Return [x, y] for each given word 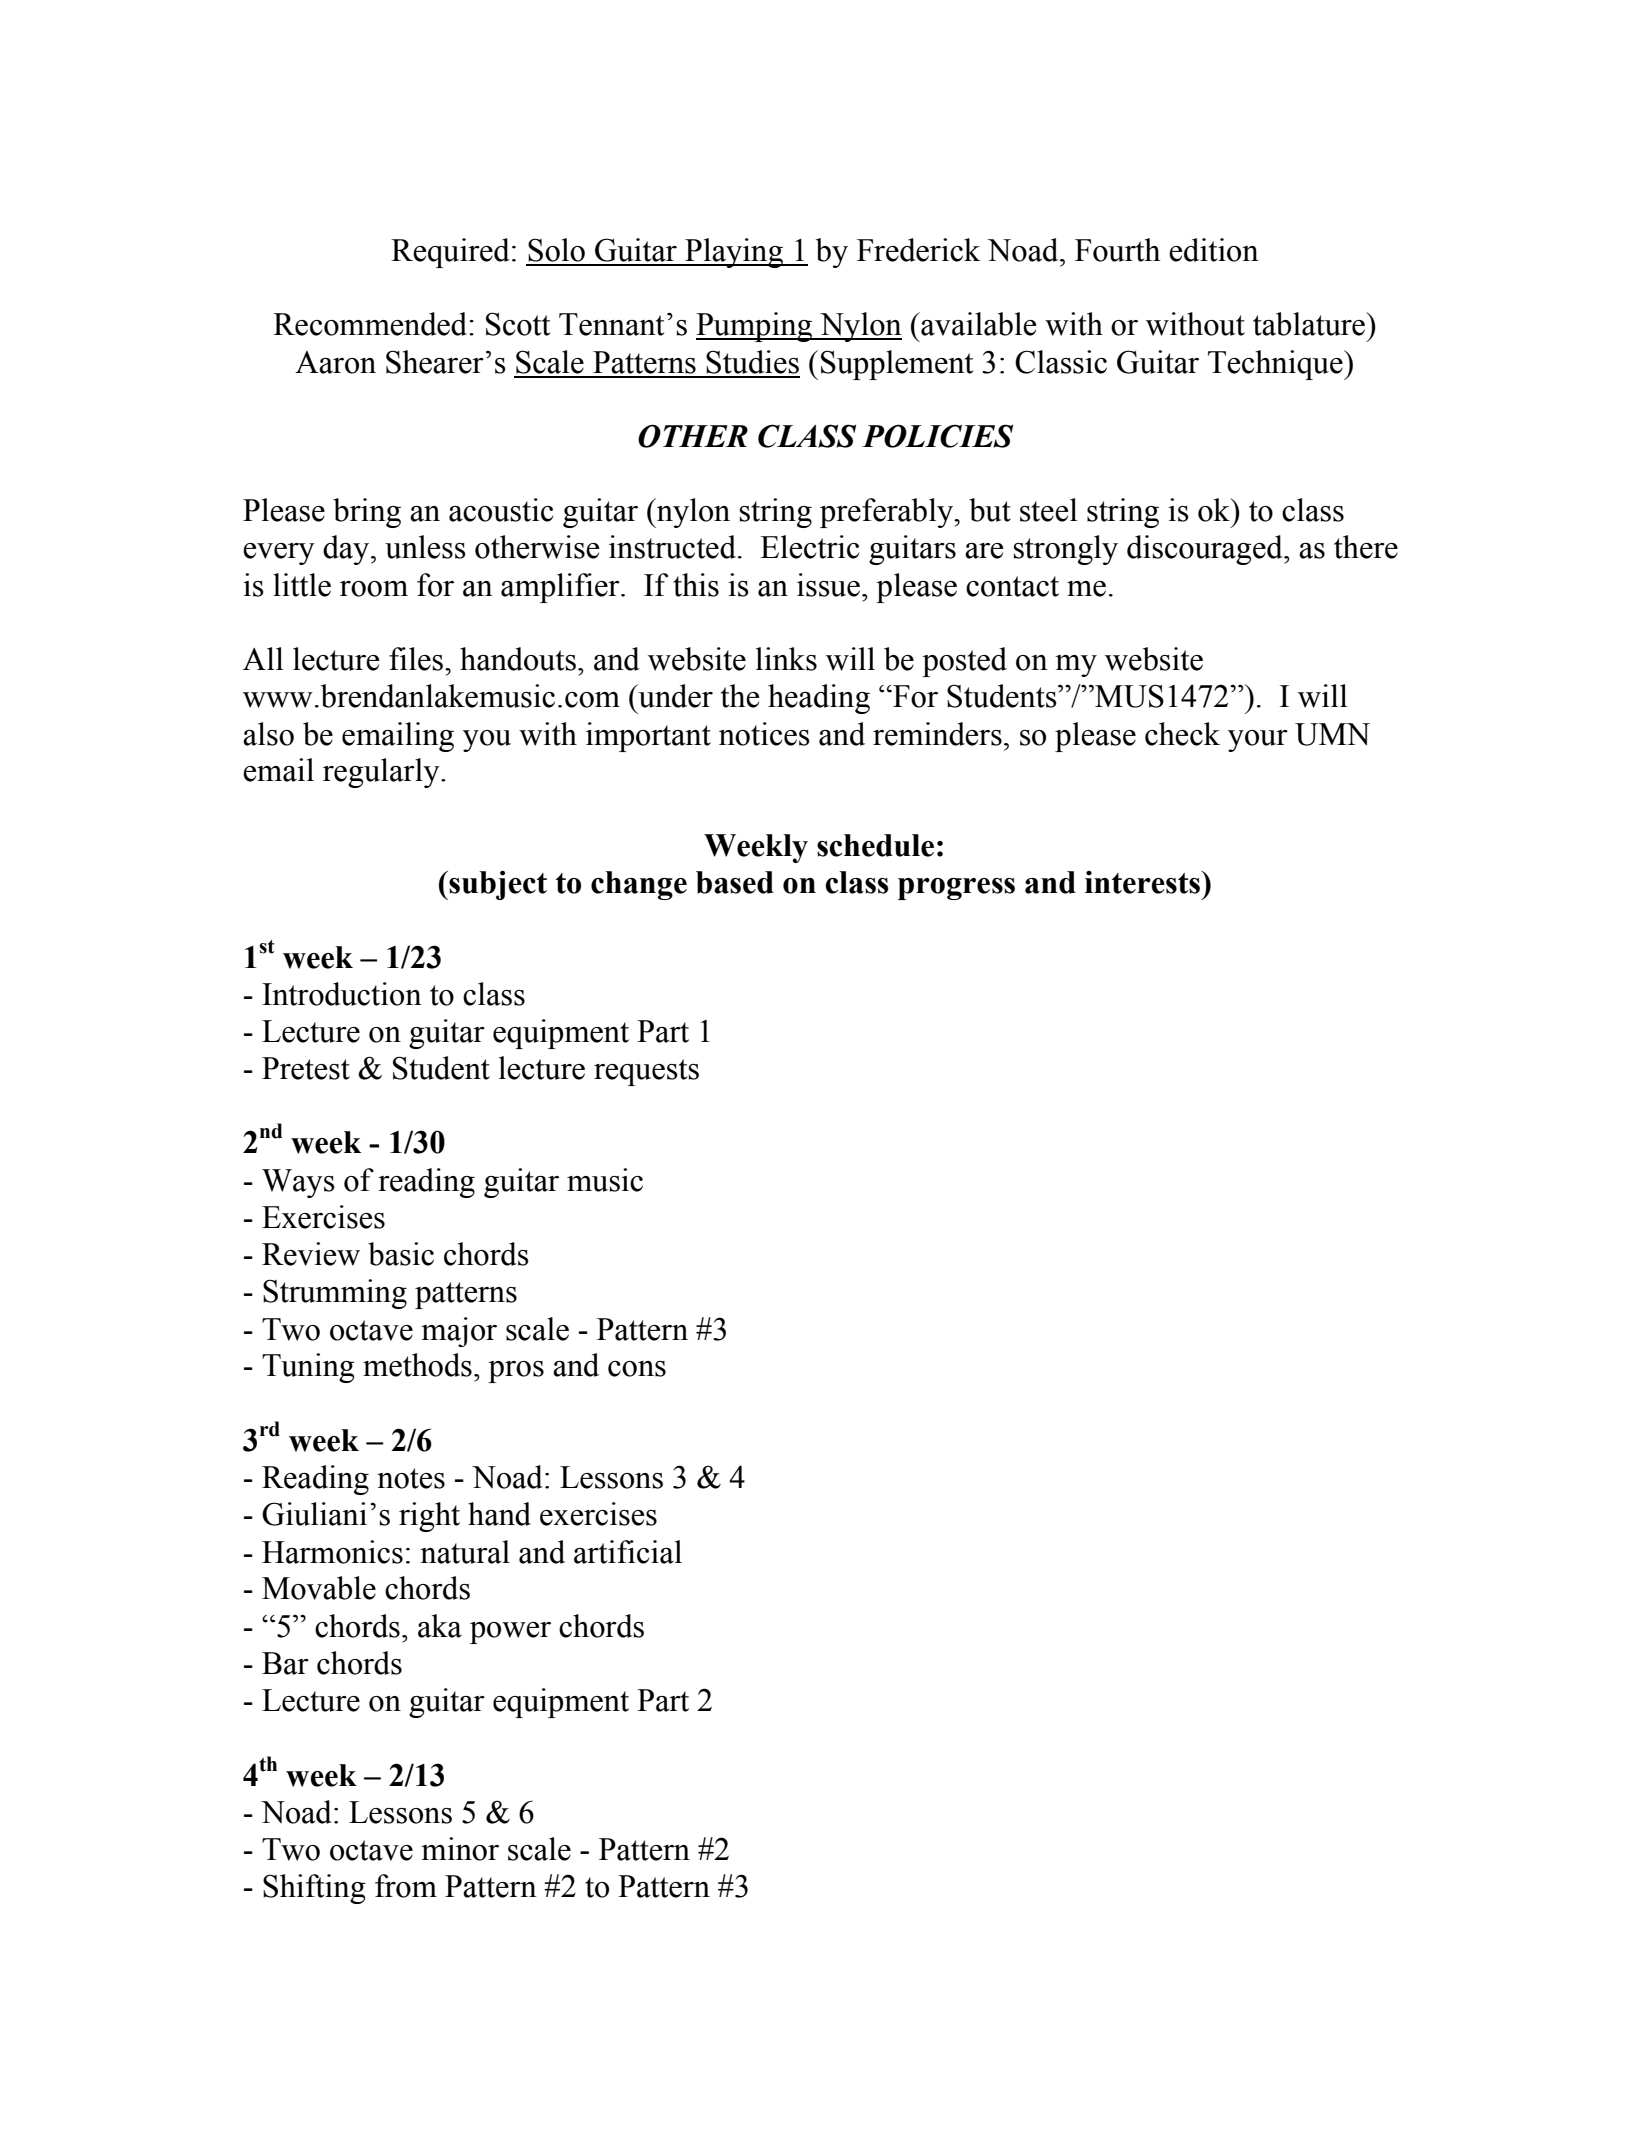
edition [1214, 250]
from [406, 1886]
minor [460, 1849]
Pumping [755, 327]
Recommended [371, 324]
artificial [628, 1552]
